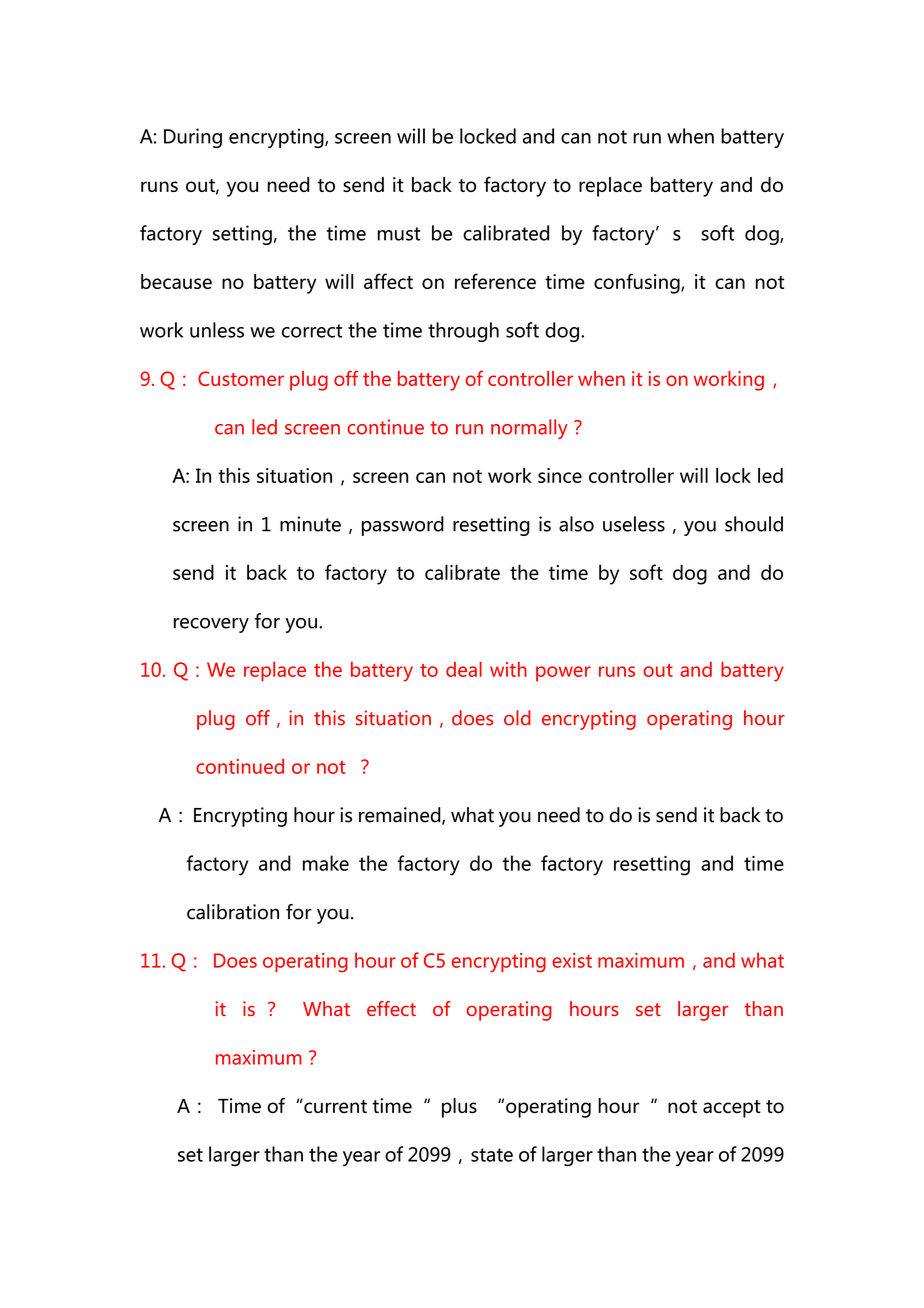 The image size is (924, 1308). What do you see at coordinates (326, 863) in the screenshot?
I see `make` at bounding box center [326, 863].
